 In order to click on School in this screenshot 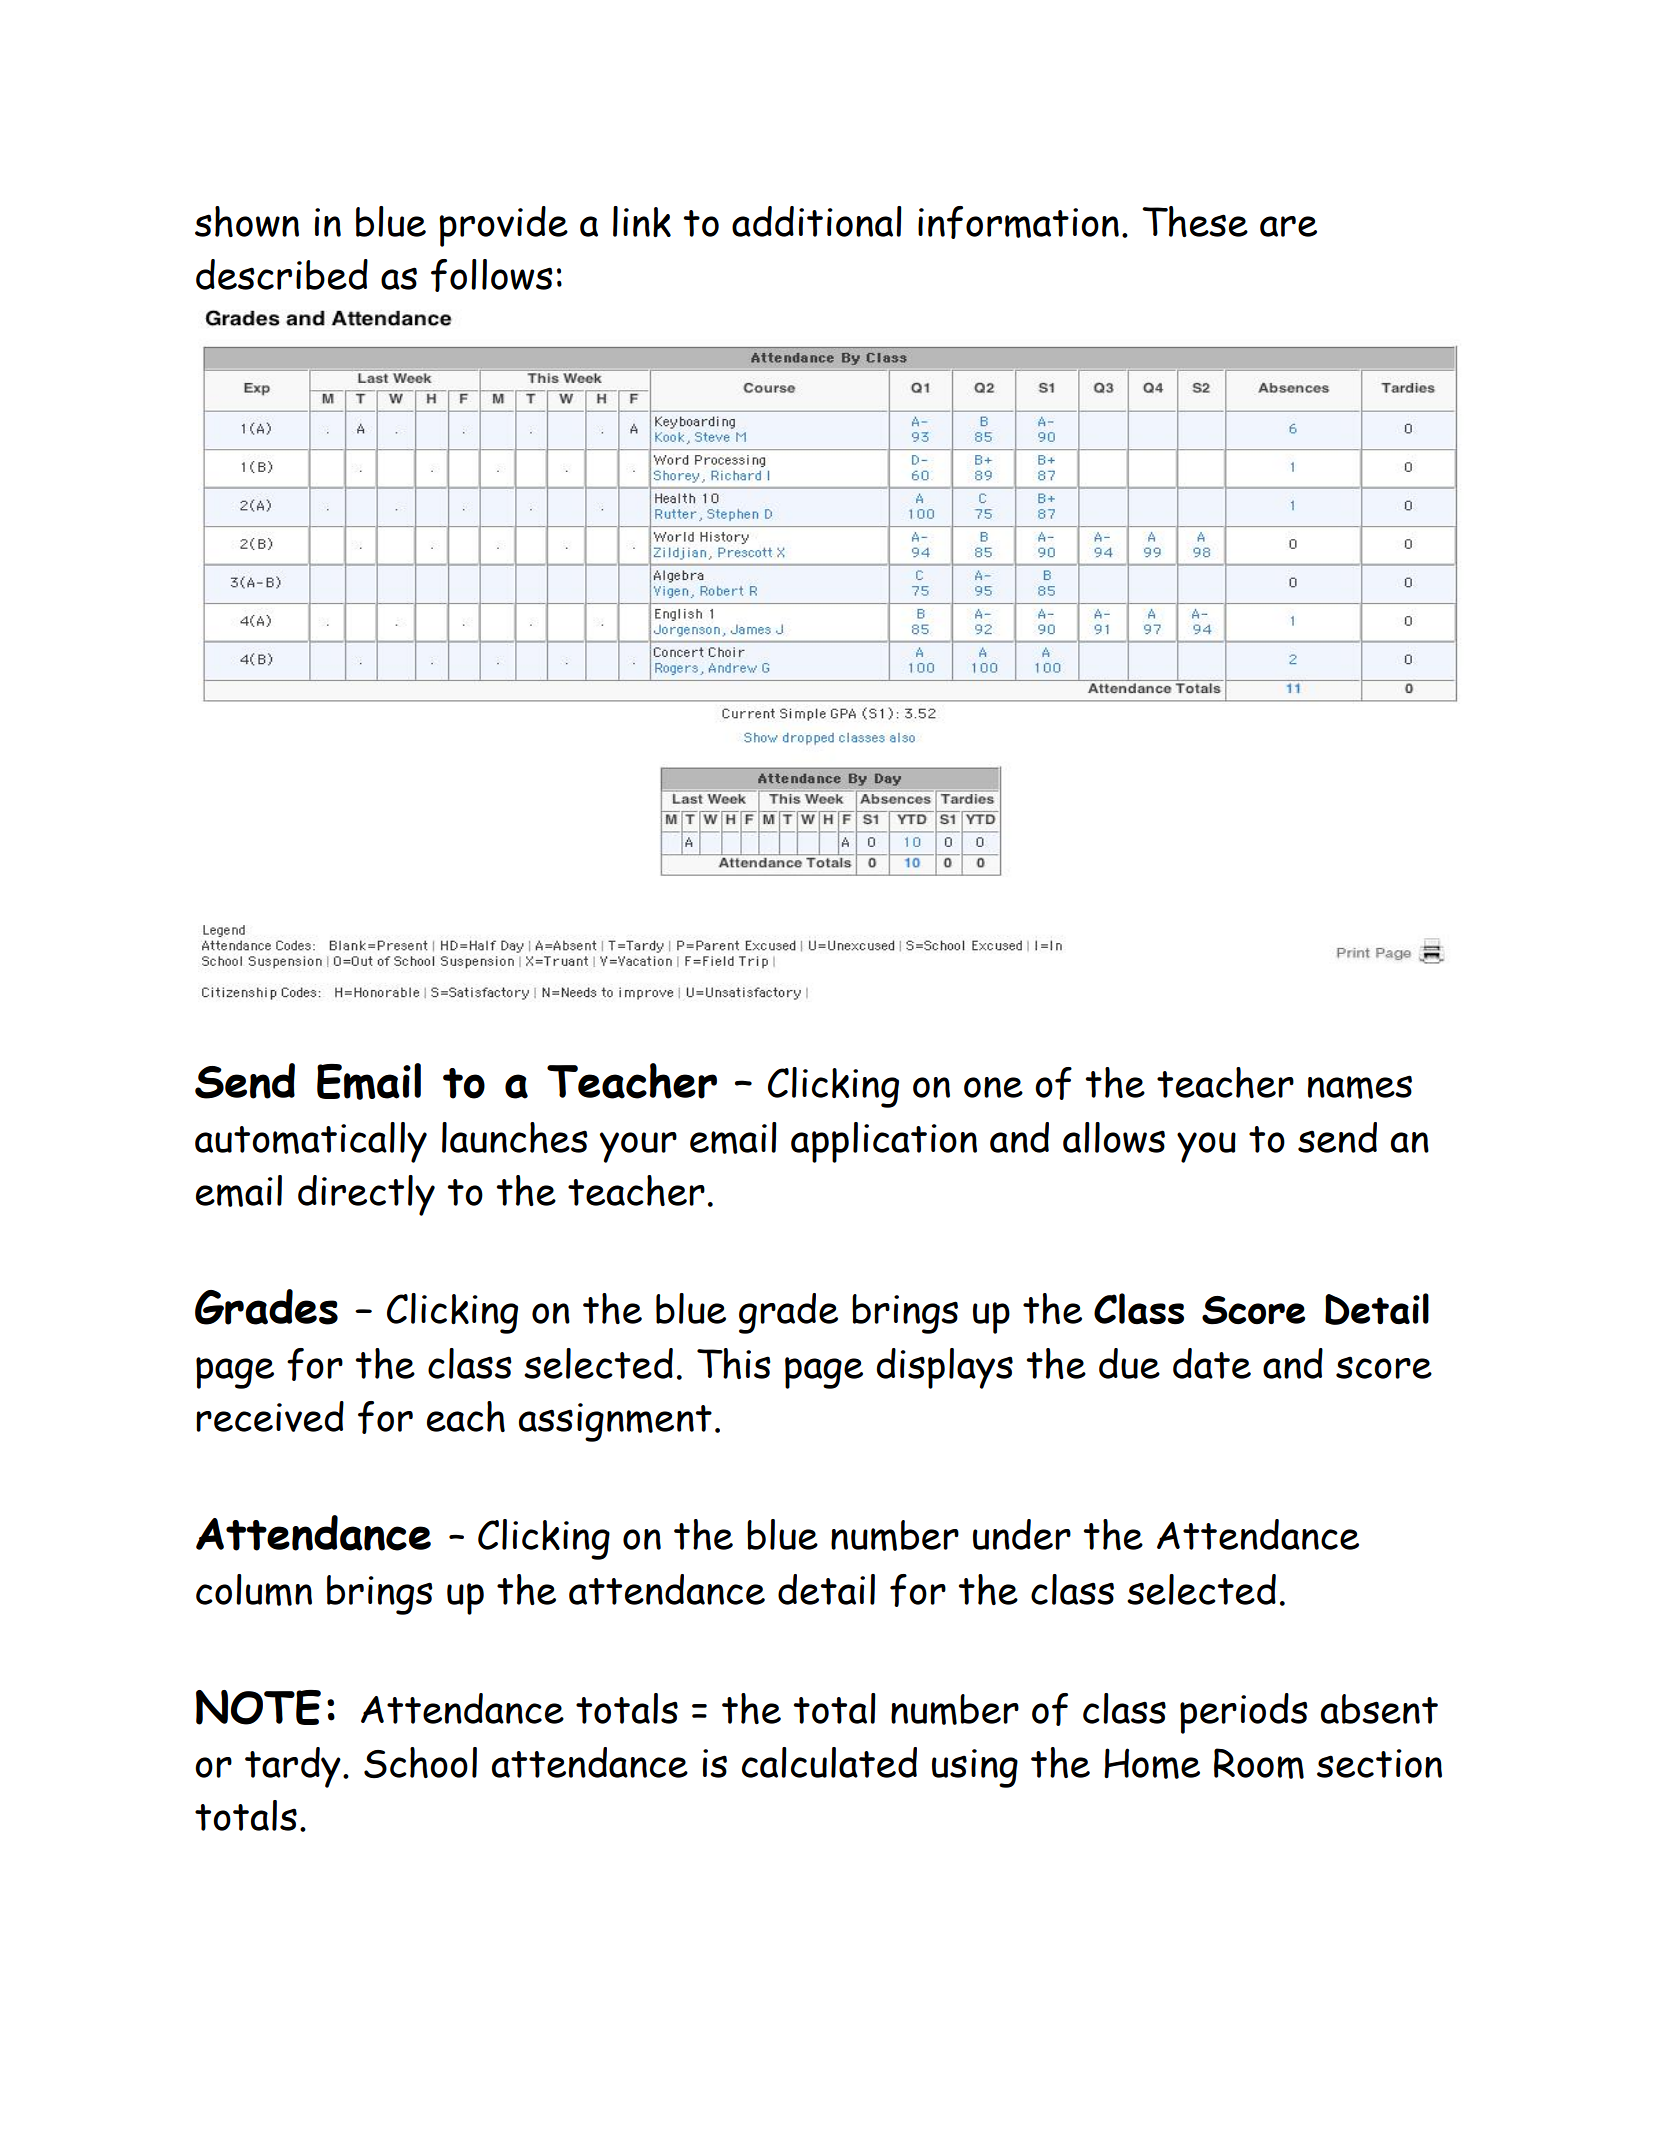, I will do `click(420, 1762)`.
